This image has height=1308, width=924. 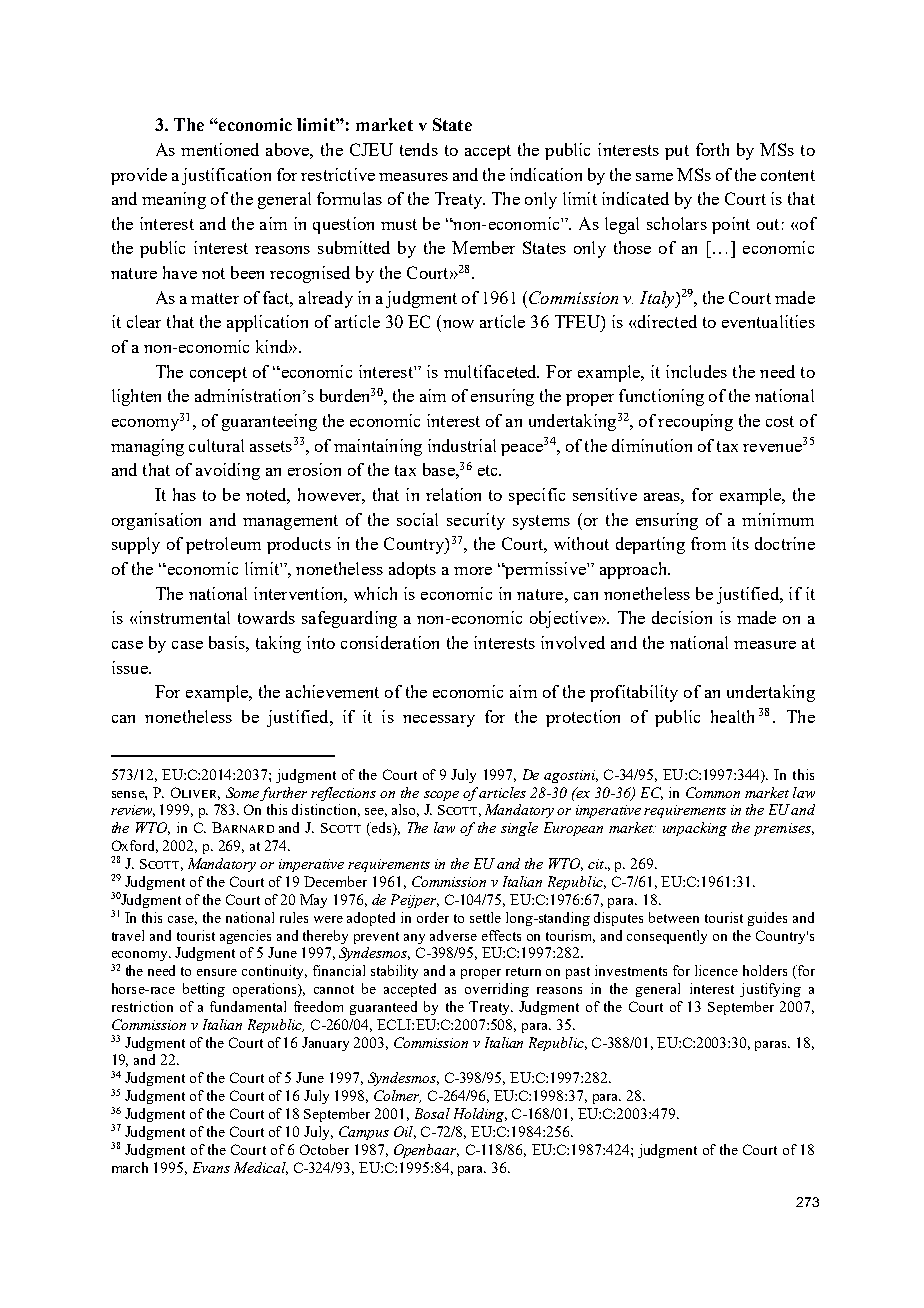 What do you see at coordinates (364, 1133) in the image?
I see `Campus` at bounding box center [364, 1133].
